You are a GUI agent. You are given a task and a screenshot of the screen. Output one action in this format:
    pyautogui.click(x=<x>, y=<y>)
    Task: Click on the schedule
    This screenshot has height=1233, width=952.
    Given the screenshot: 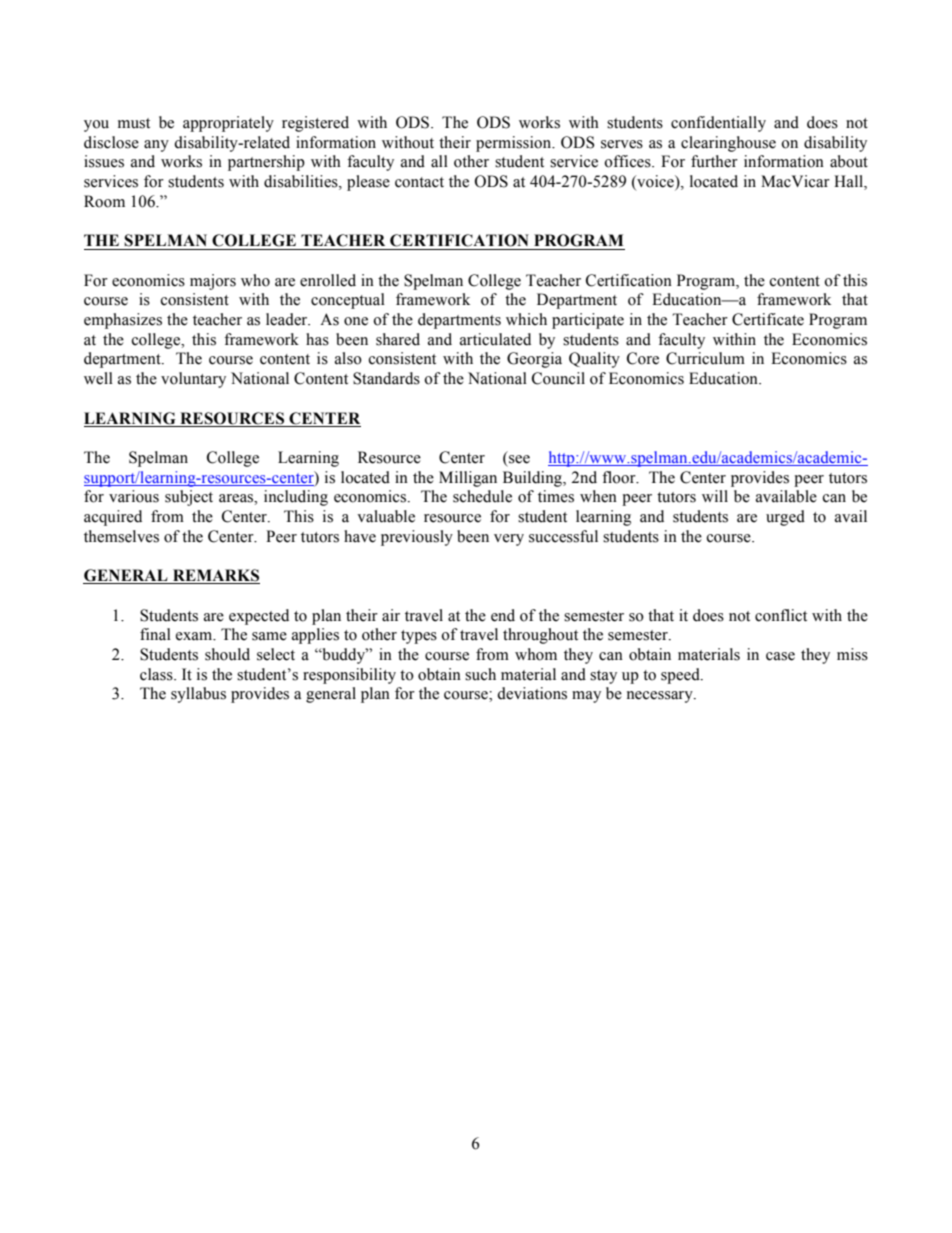 What is the action you would take?
    pyautogui.click(x=482, y=496)
